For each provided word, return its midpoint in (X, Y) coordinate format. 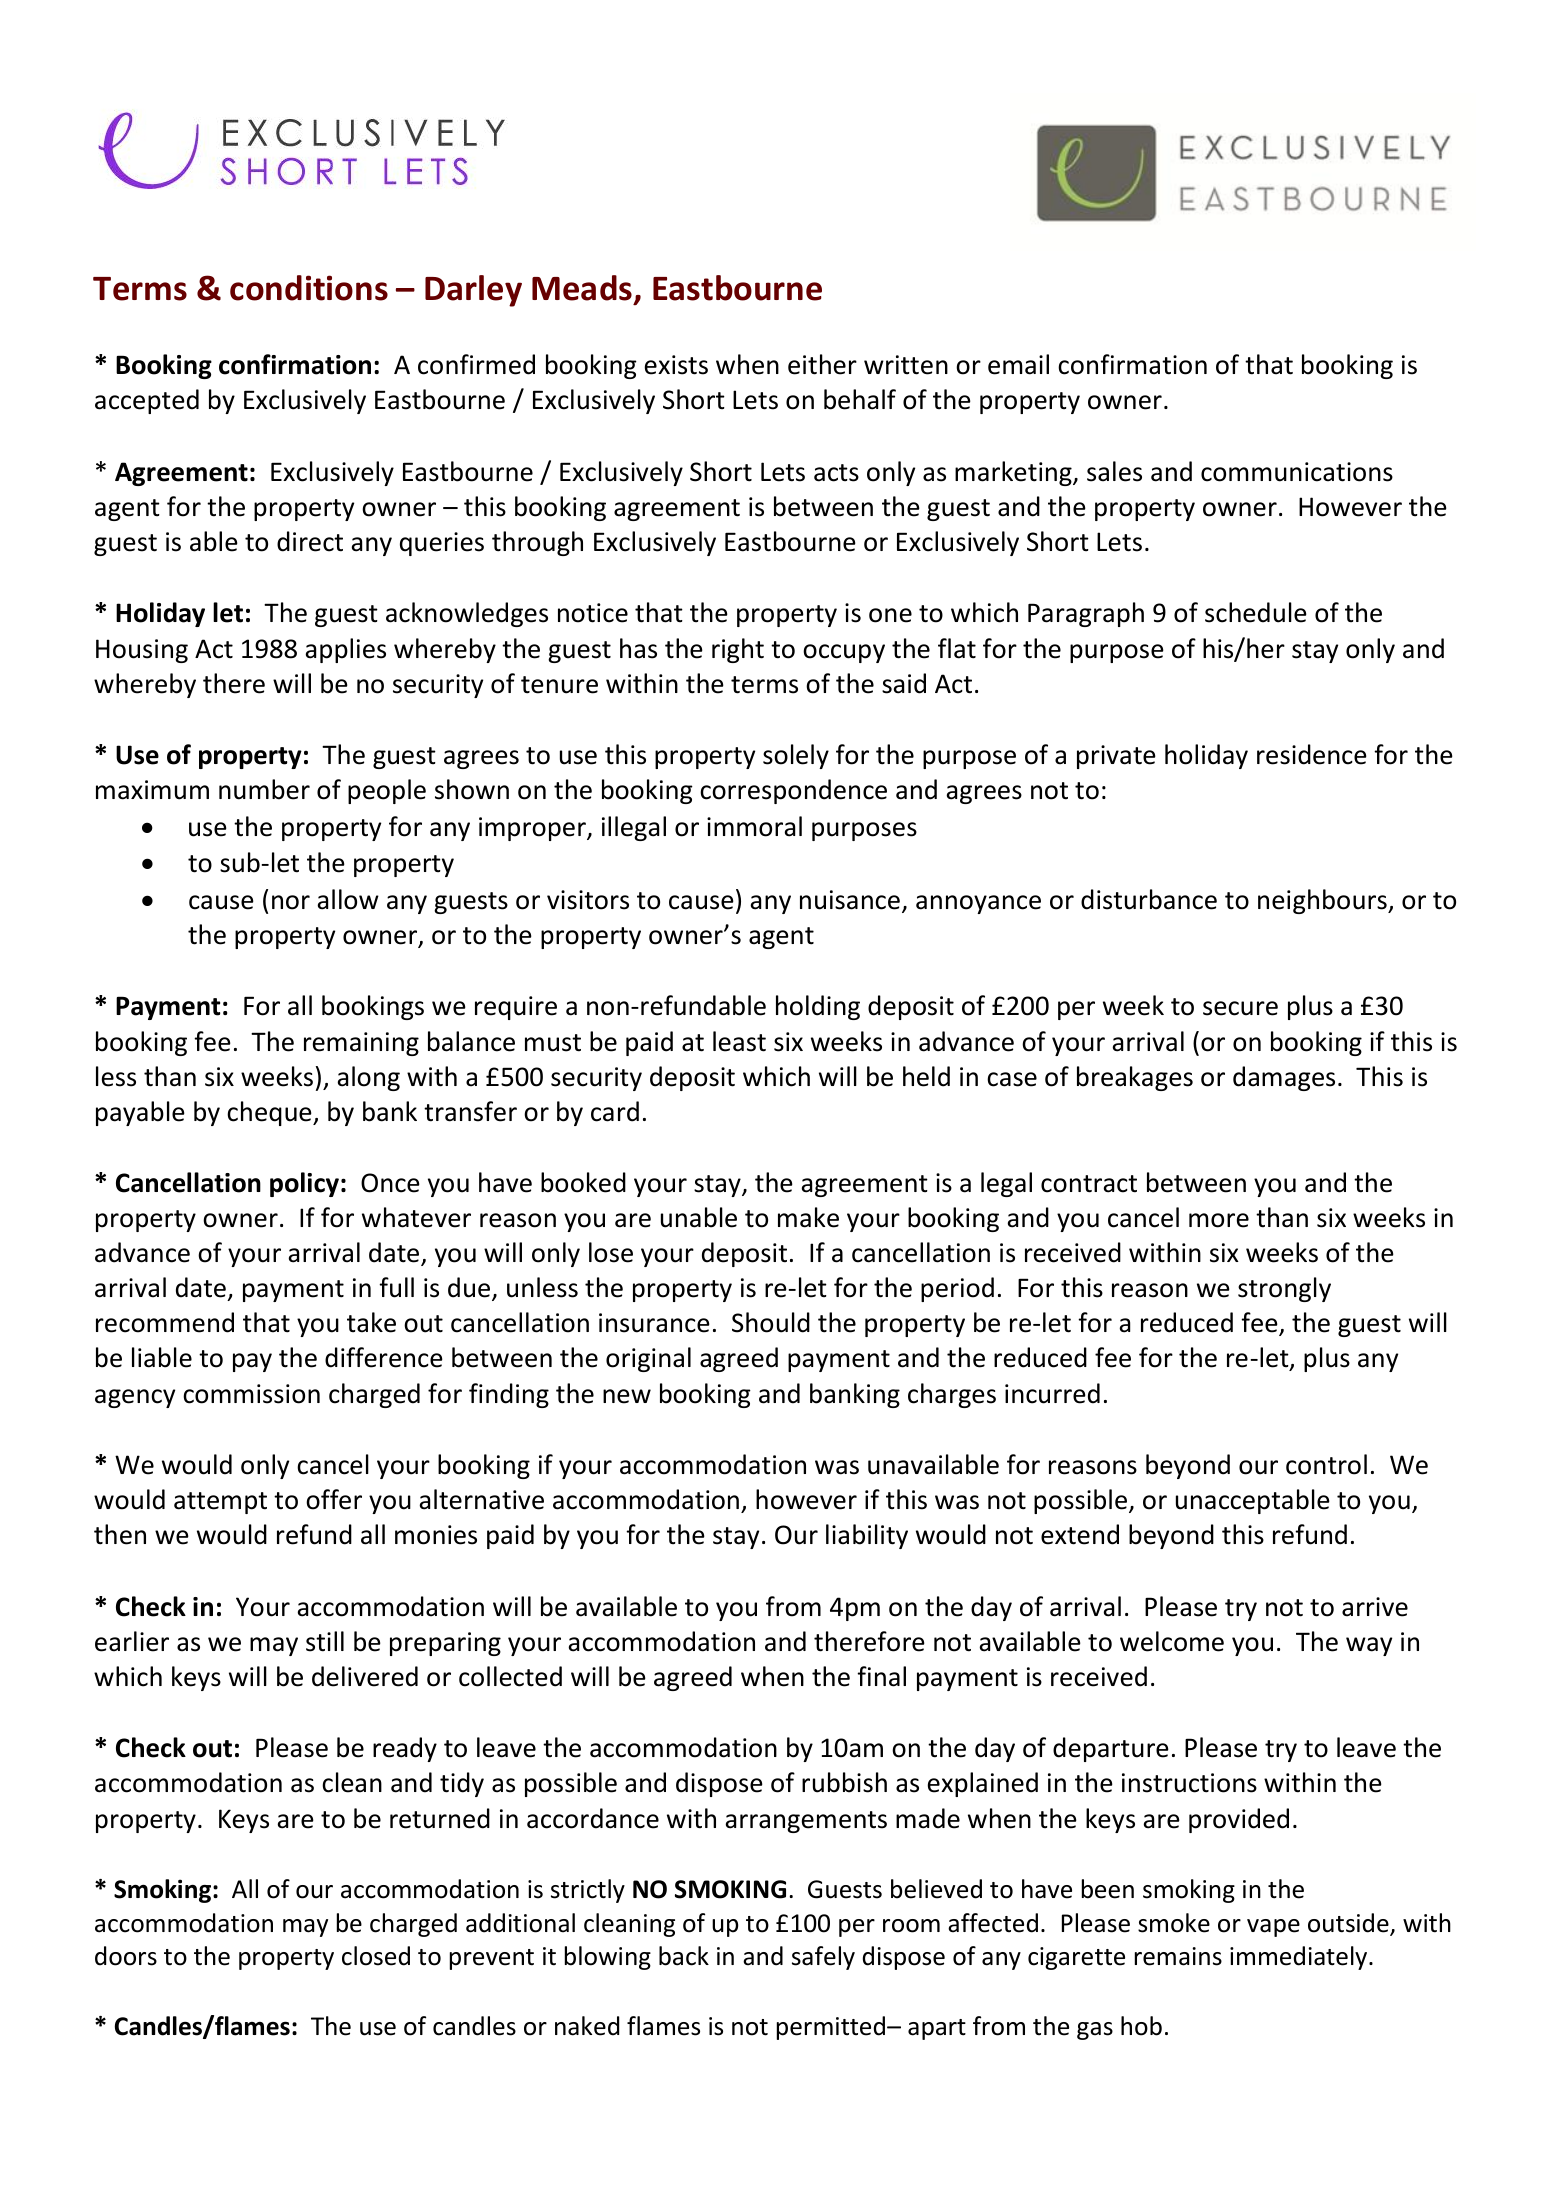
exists (676, 365)
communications (1297, 472)
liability (867, 1536)
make (808, 1217)
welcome (1172, 1641)
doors (126, 1956)
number (264, 789)
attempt (220, 1503)
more (1219, 1220)
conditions (309, 288)
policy (304, 1184)
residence (1312, 754)
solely (796, 756)
